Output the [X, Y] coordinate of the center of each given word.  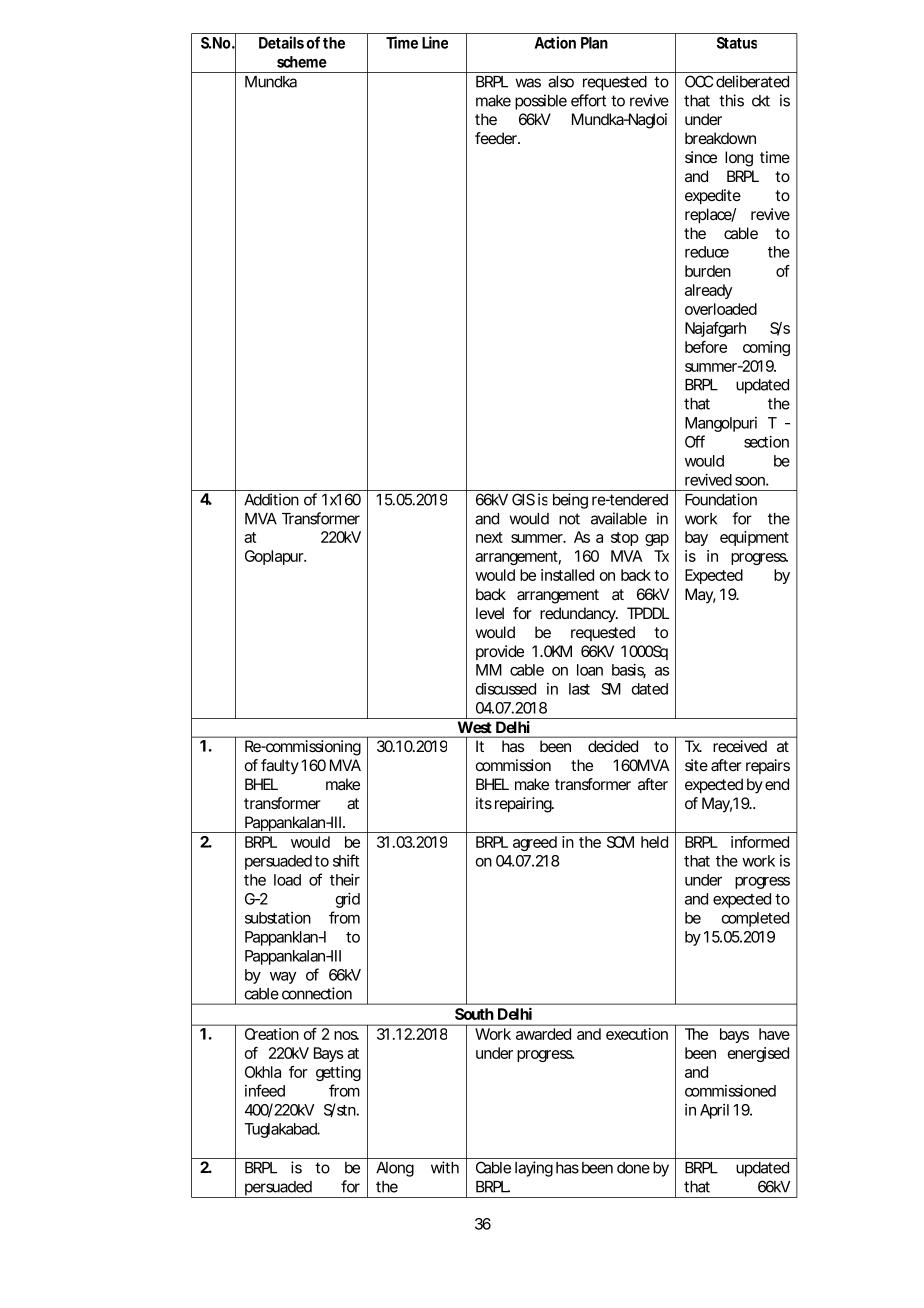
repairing [524, 805]
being [570, 501]
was [528, 83]
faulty [280, 767]
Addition [271, 499]
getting [338, 1073]
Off [695, 441]
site [696, 765]
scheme [302, 62]
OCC [699, 81]
